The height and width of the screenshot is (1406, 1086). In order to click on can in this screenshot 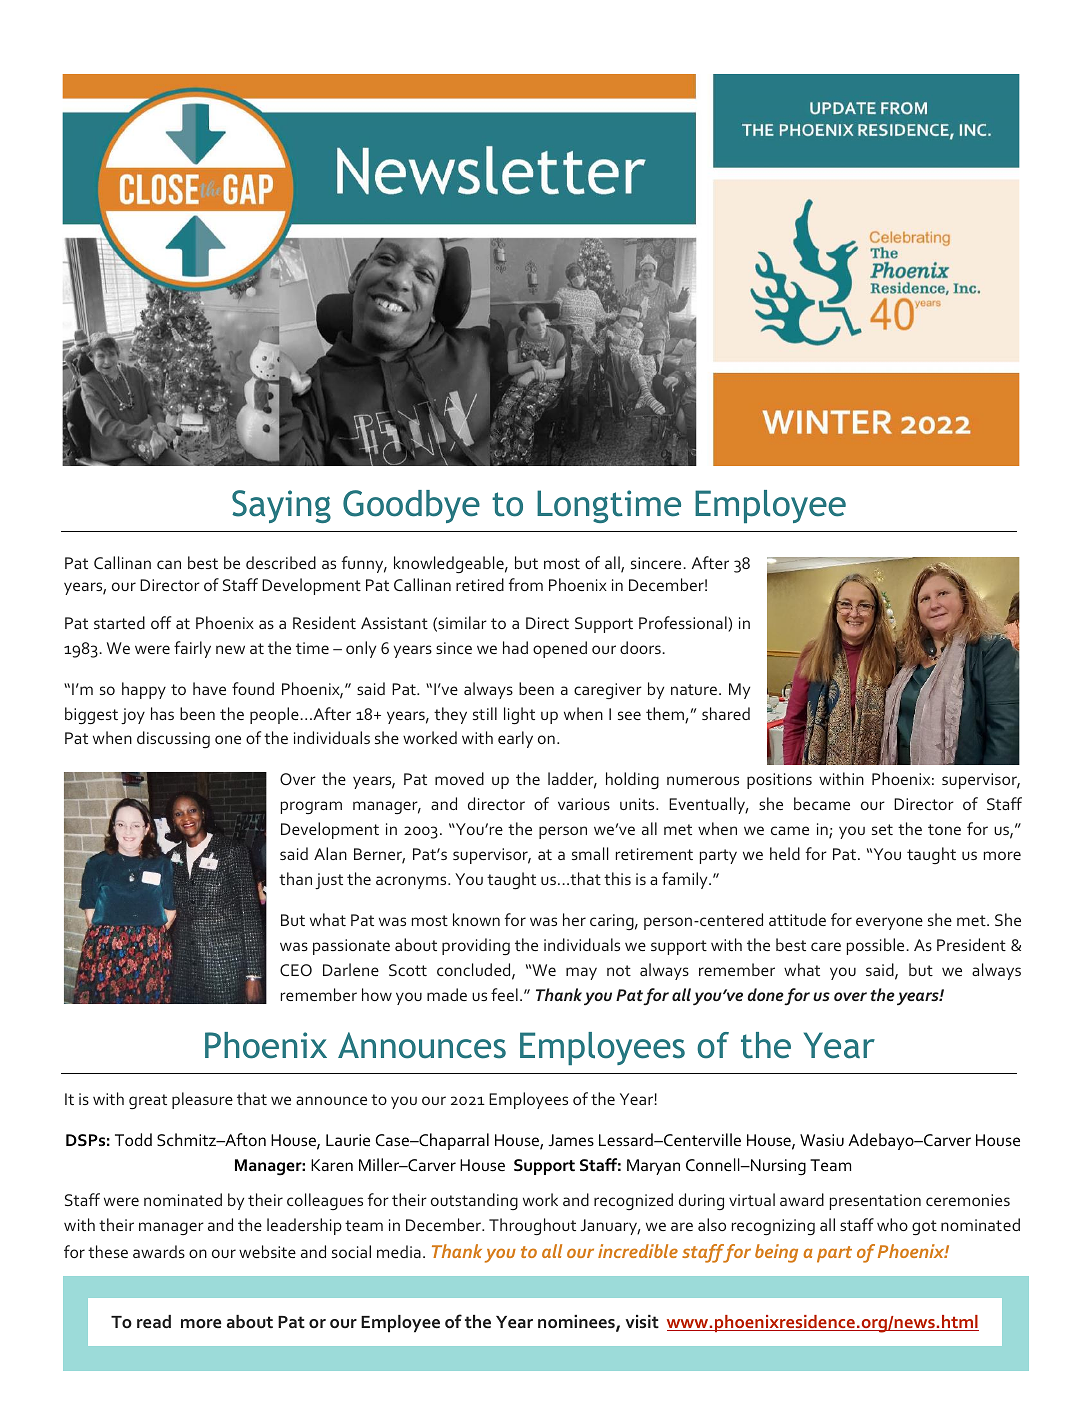, I will do `click(169, 564)`.
